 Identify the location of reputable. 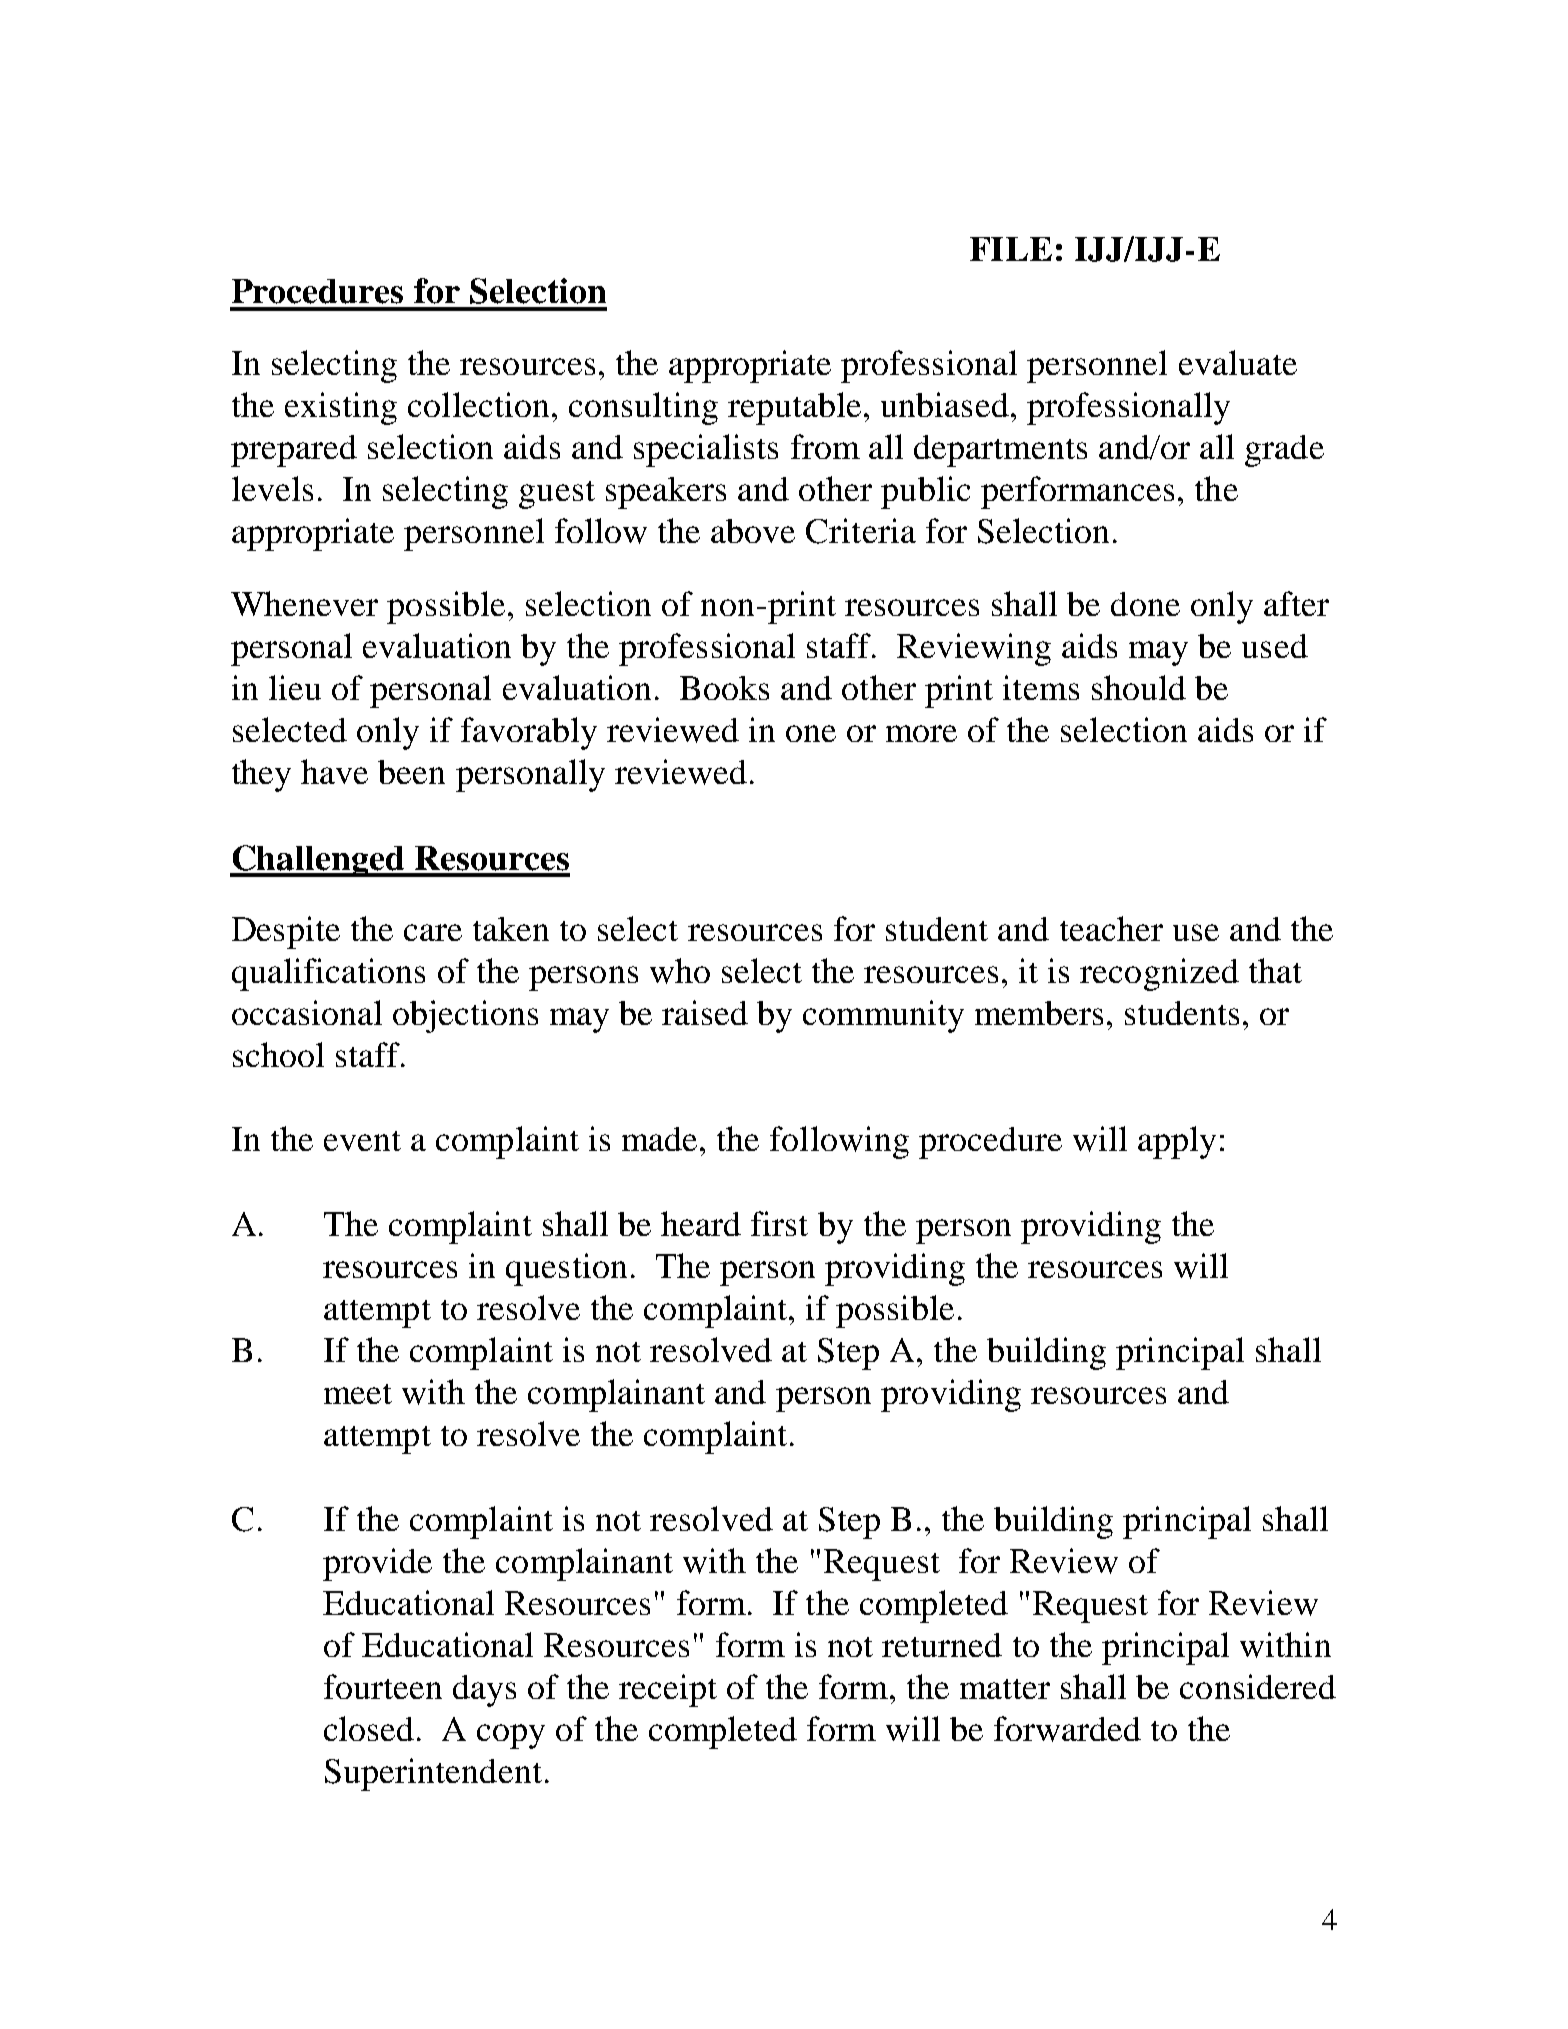
(794, 408).
